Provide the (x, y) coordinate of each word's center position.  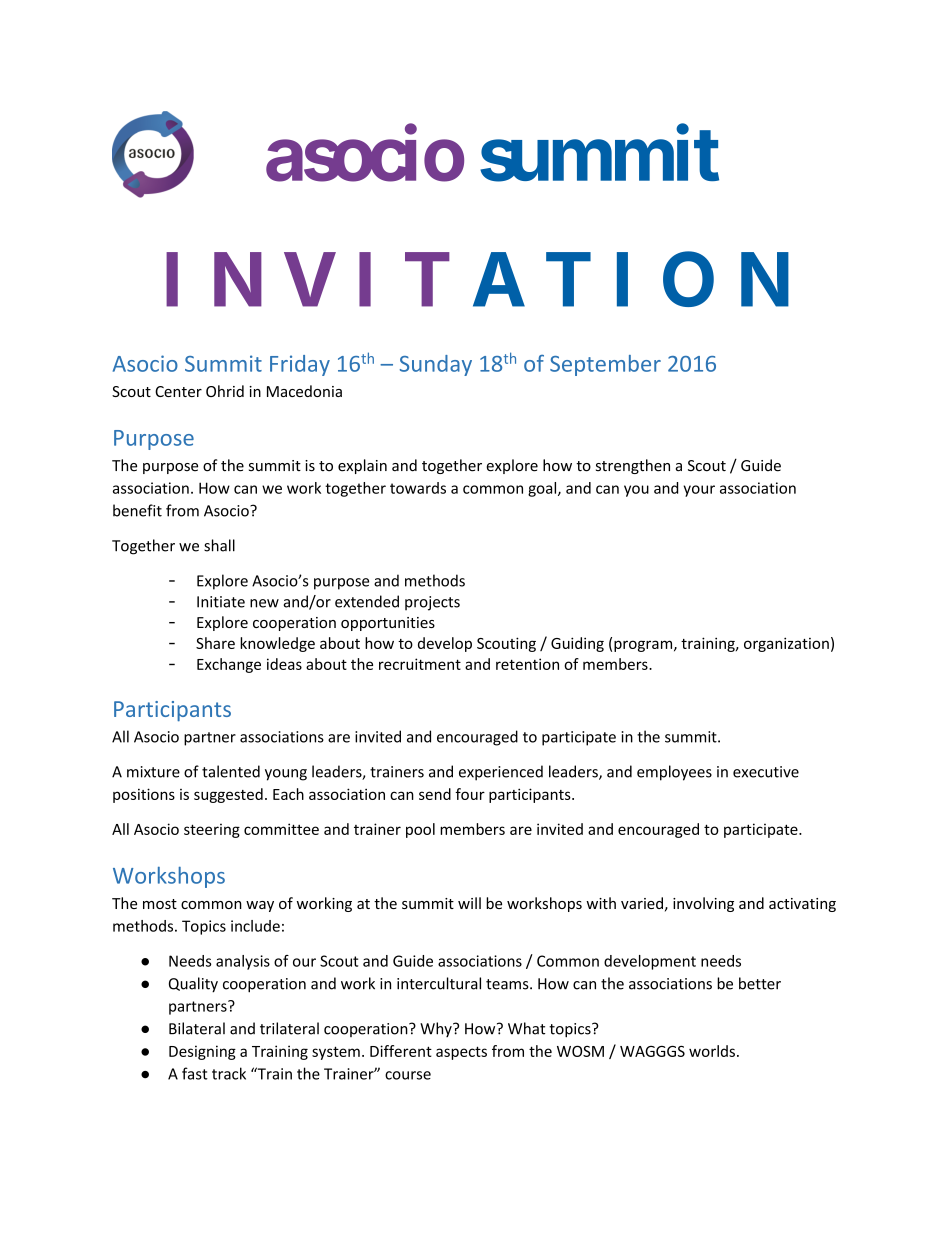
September (605, 365)
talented (231, 771)
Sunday (436, 365)
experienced (501, 773)
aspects (461, 1053)
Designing (202, 1052)
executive (766, 772)
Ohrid (225, 391)
